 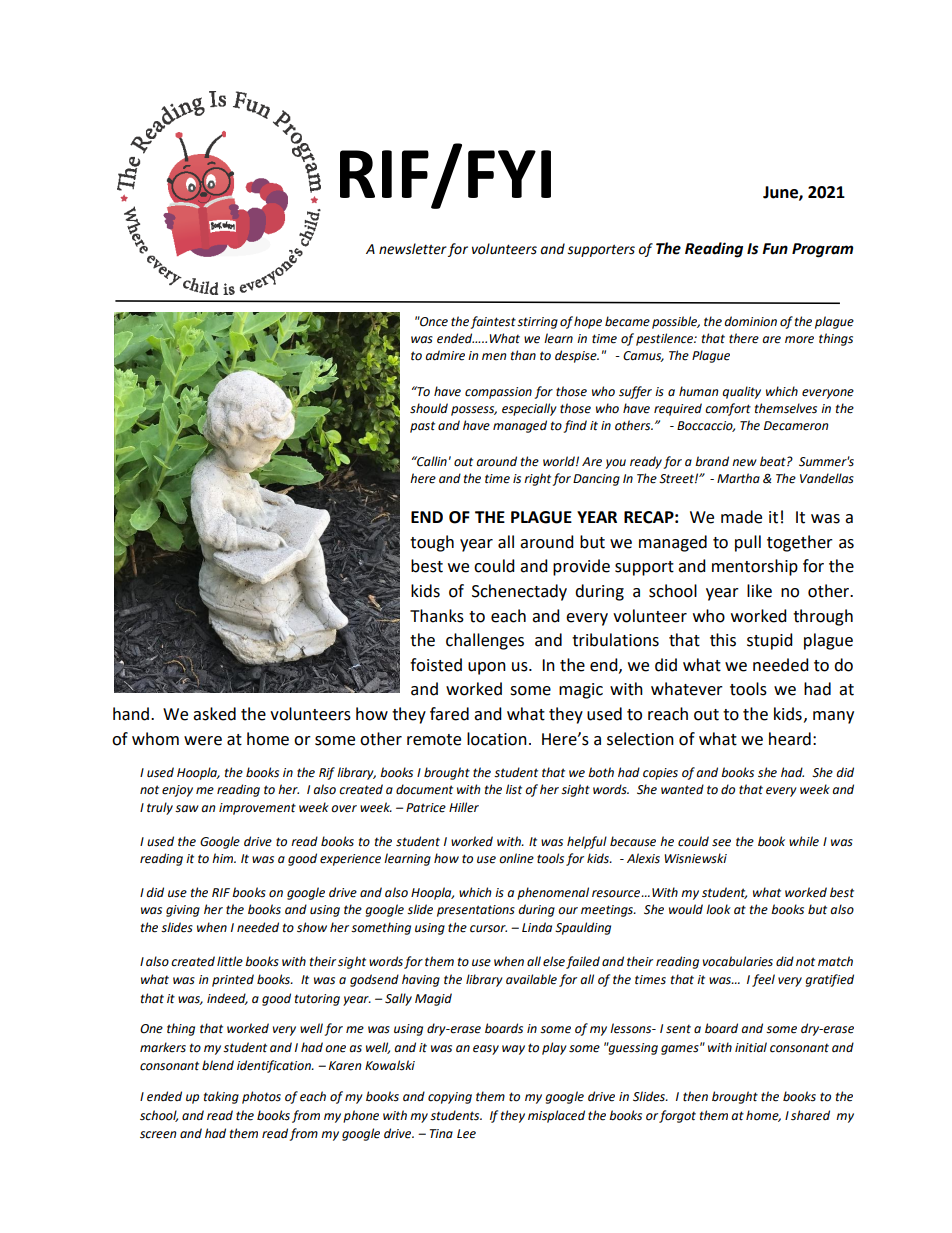 I want to click on faintest, so click(x=493, y=322).
